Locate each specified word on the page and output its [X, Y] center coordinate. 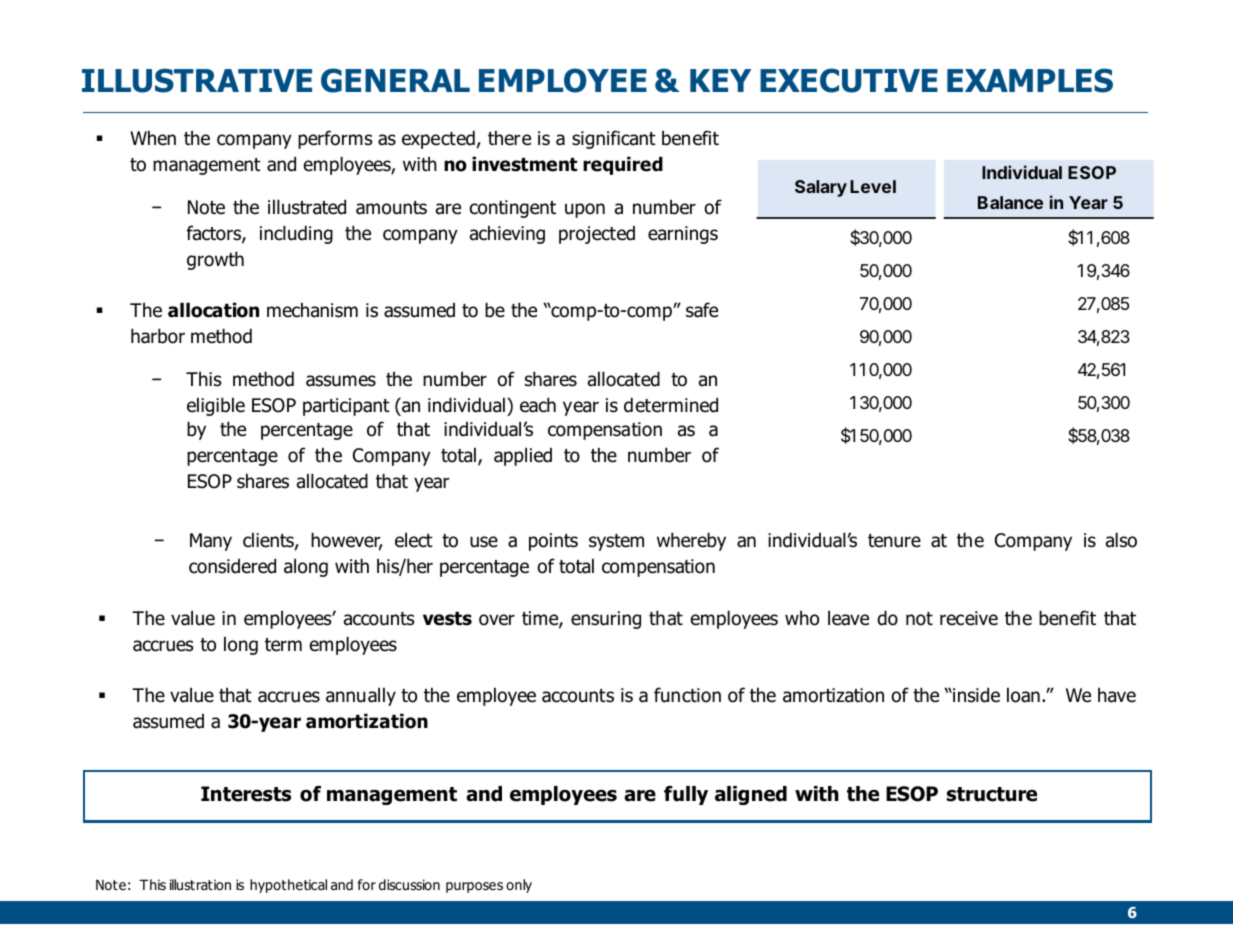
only [519, 886]
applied [523, 457]
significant [614, 139]
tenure [894, 541]
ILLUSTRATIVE [197, 80]
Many [211, 542]
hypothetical [288, 886]
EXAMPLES [1030, 80]
